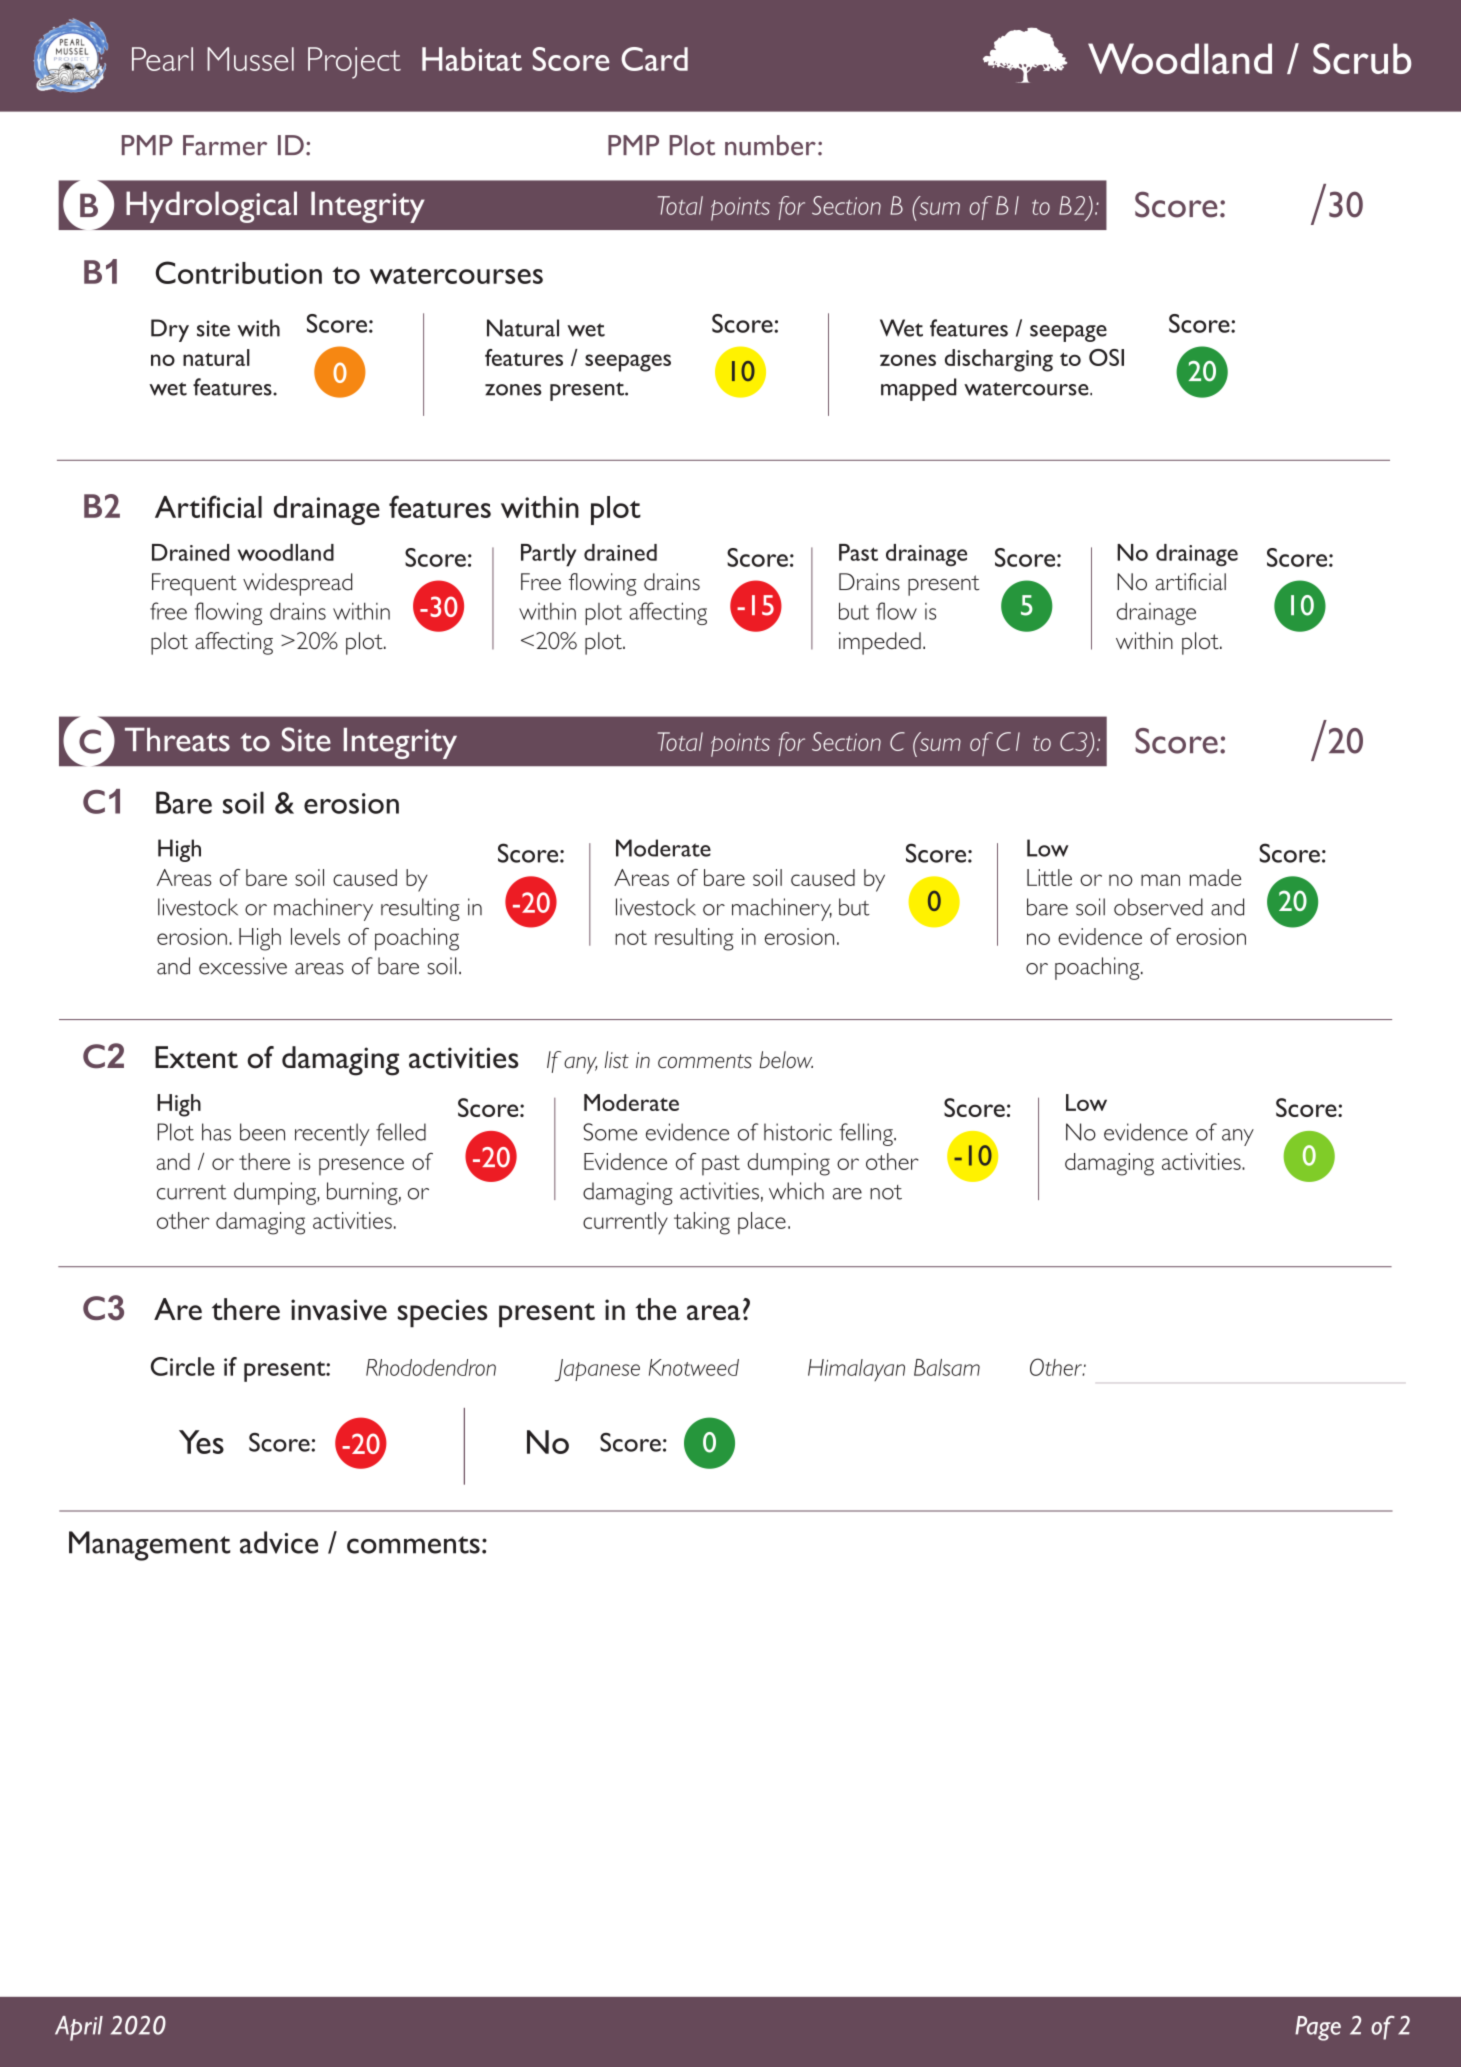  Describe the element at coordinates (279, 1542) in the screenshot. I see `advice` at that location.
